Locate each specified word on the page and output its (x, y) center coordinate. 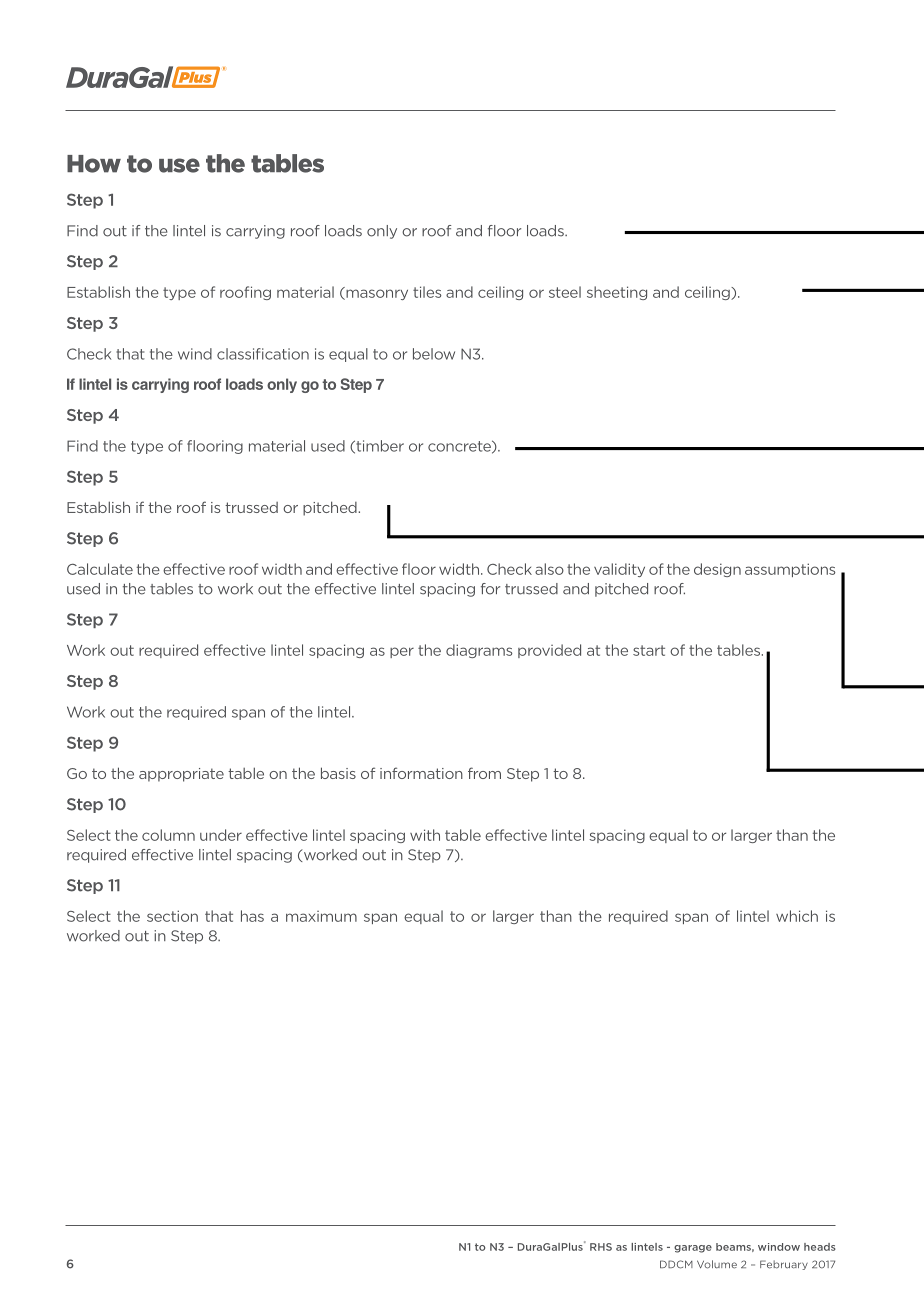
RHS (601, 1247)
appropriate (181, 775)
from (484, 773)
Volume (717, 1264)
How (94, 164)
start (649, 650)
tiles (427, 292)
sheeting (617, 293)
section (172, 916)
